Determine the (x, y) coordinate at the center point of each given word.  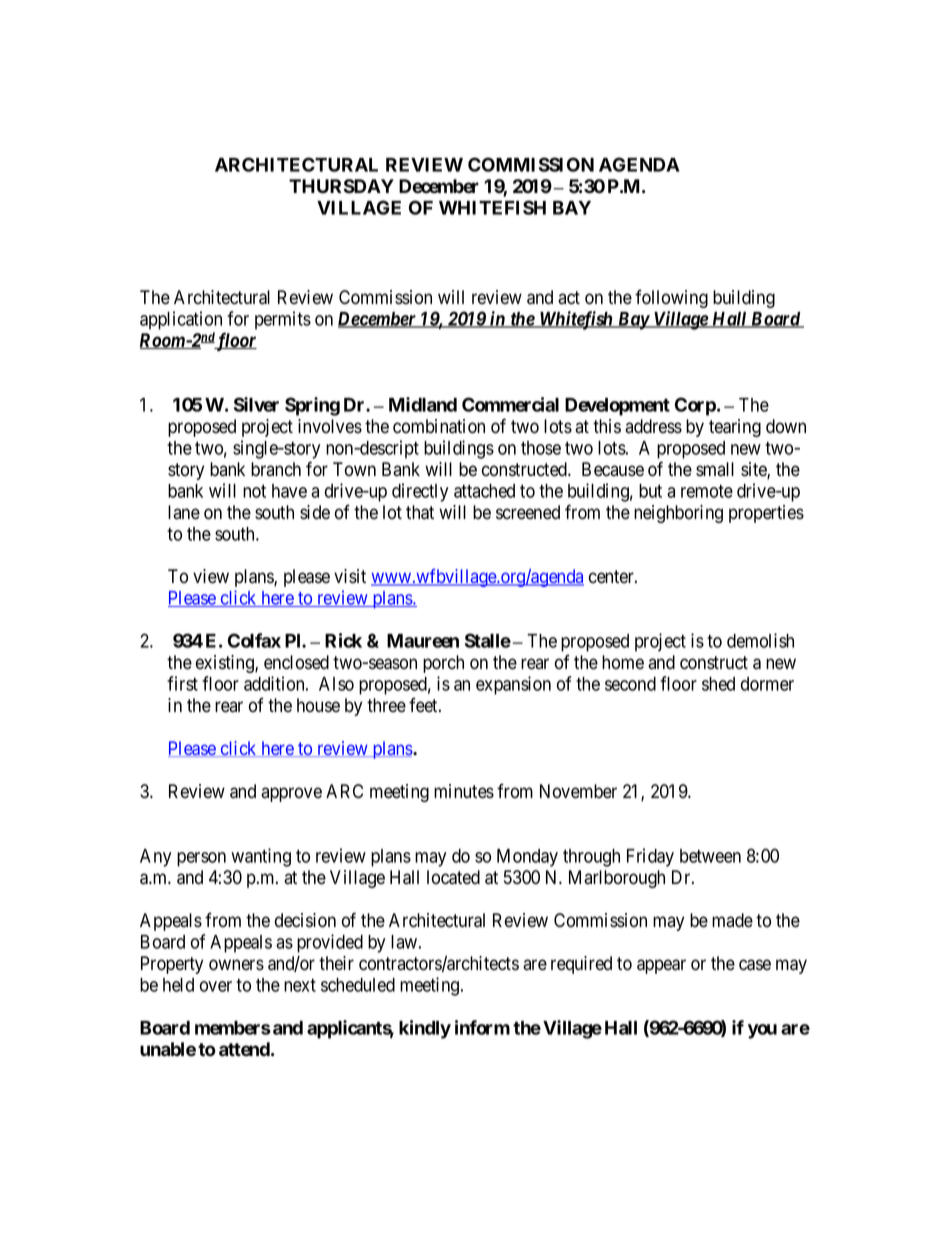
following (671, 298)
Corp (695, 406)
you (762, 1031)
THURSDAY (341, 186)
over (216, 986)
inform (482, 1027)
